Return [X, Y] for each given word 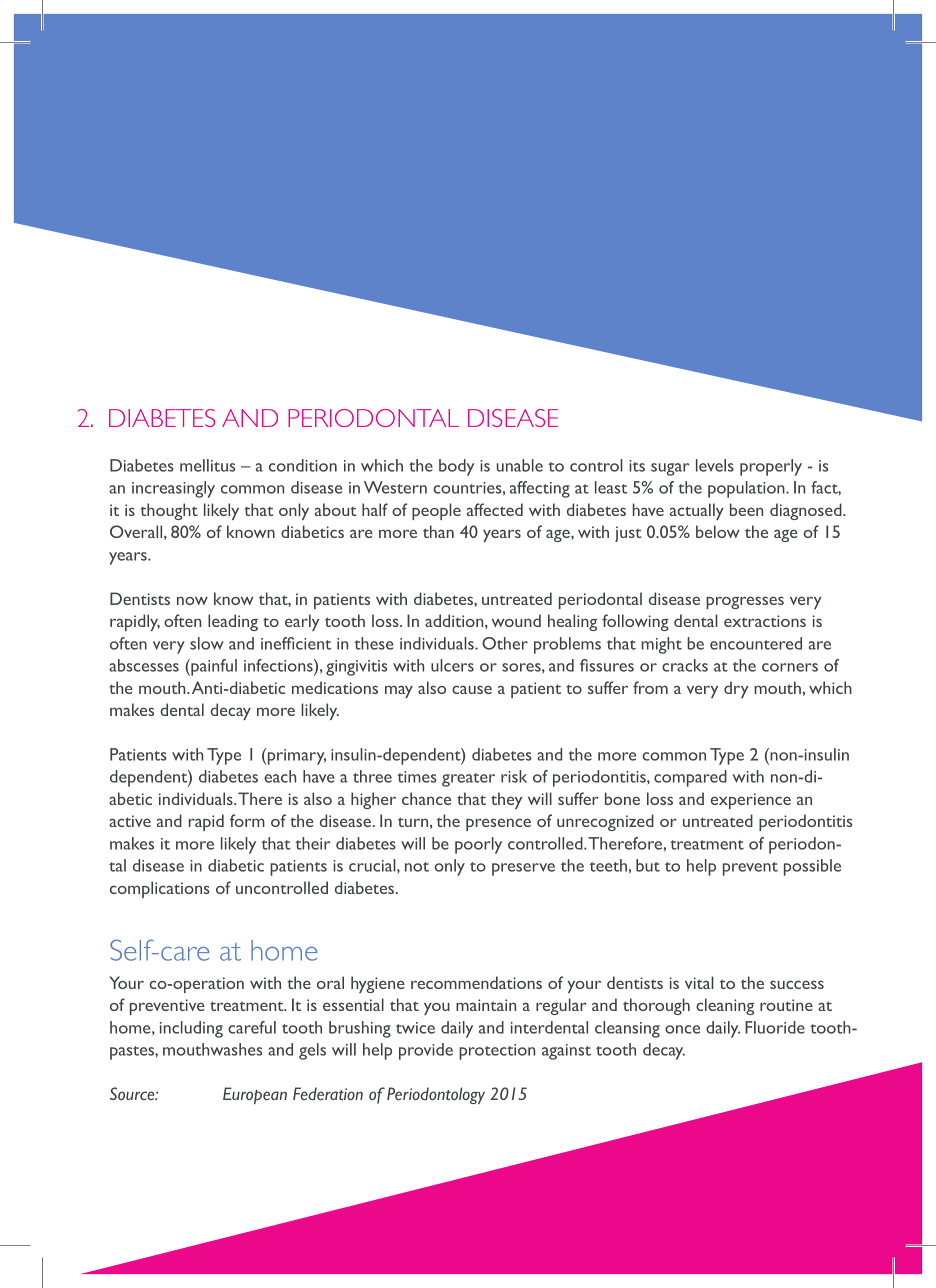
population [747, 489]
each [280, 776]
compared [690, 778]
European [255, 1095]
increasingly [173, 489]
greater [468, 780]
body [456, 467]
